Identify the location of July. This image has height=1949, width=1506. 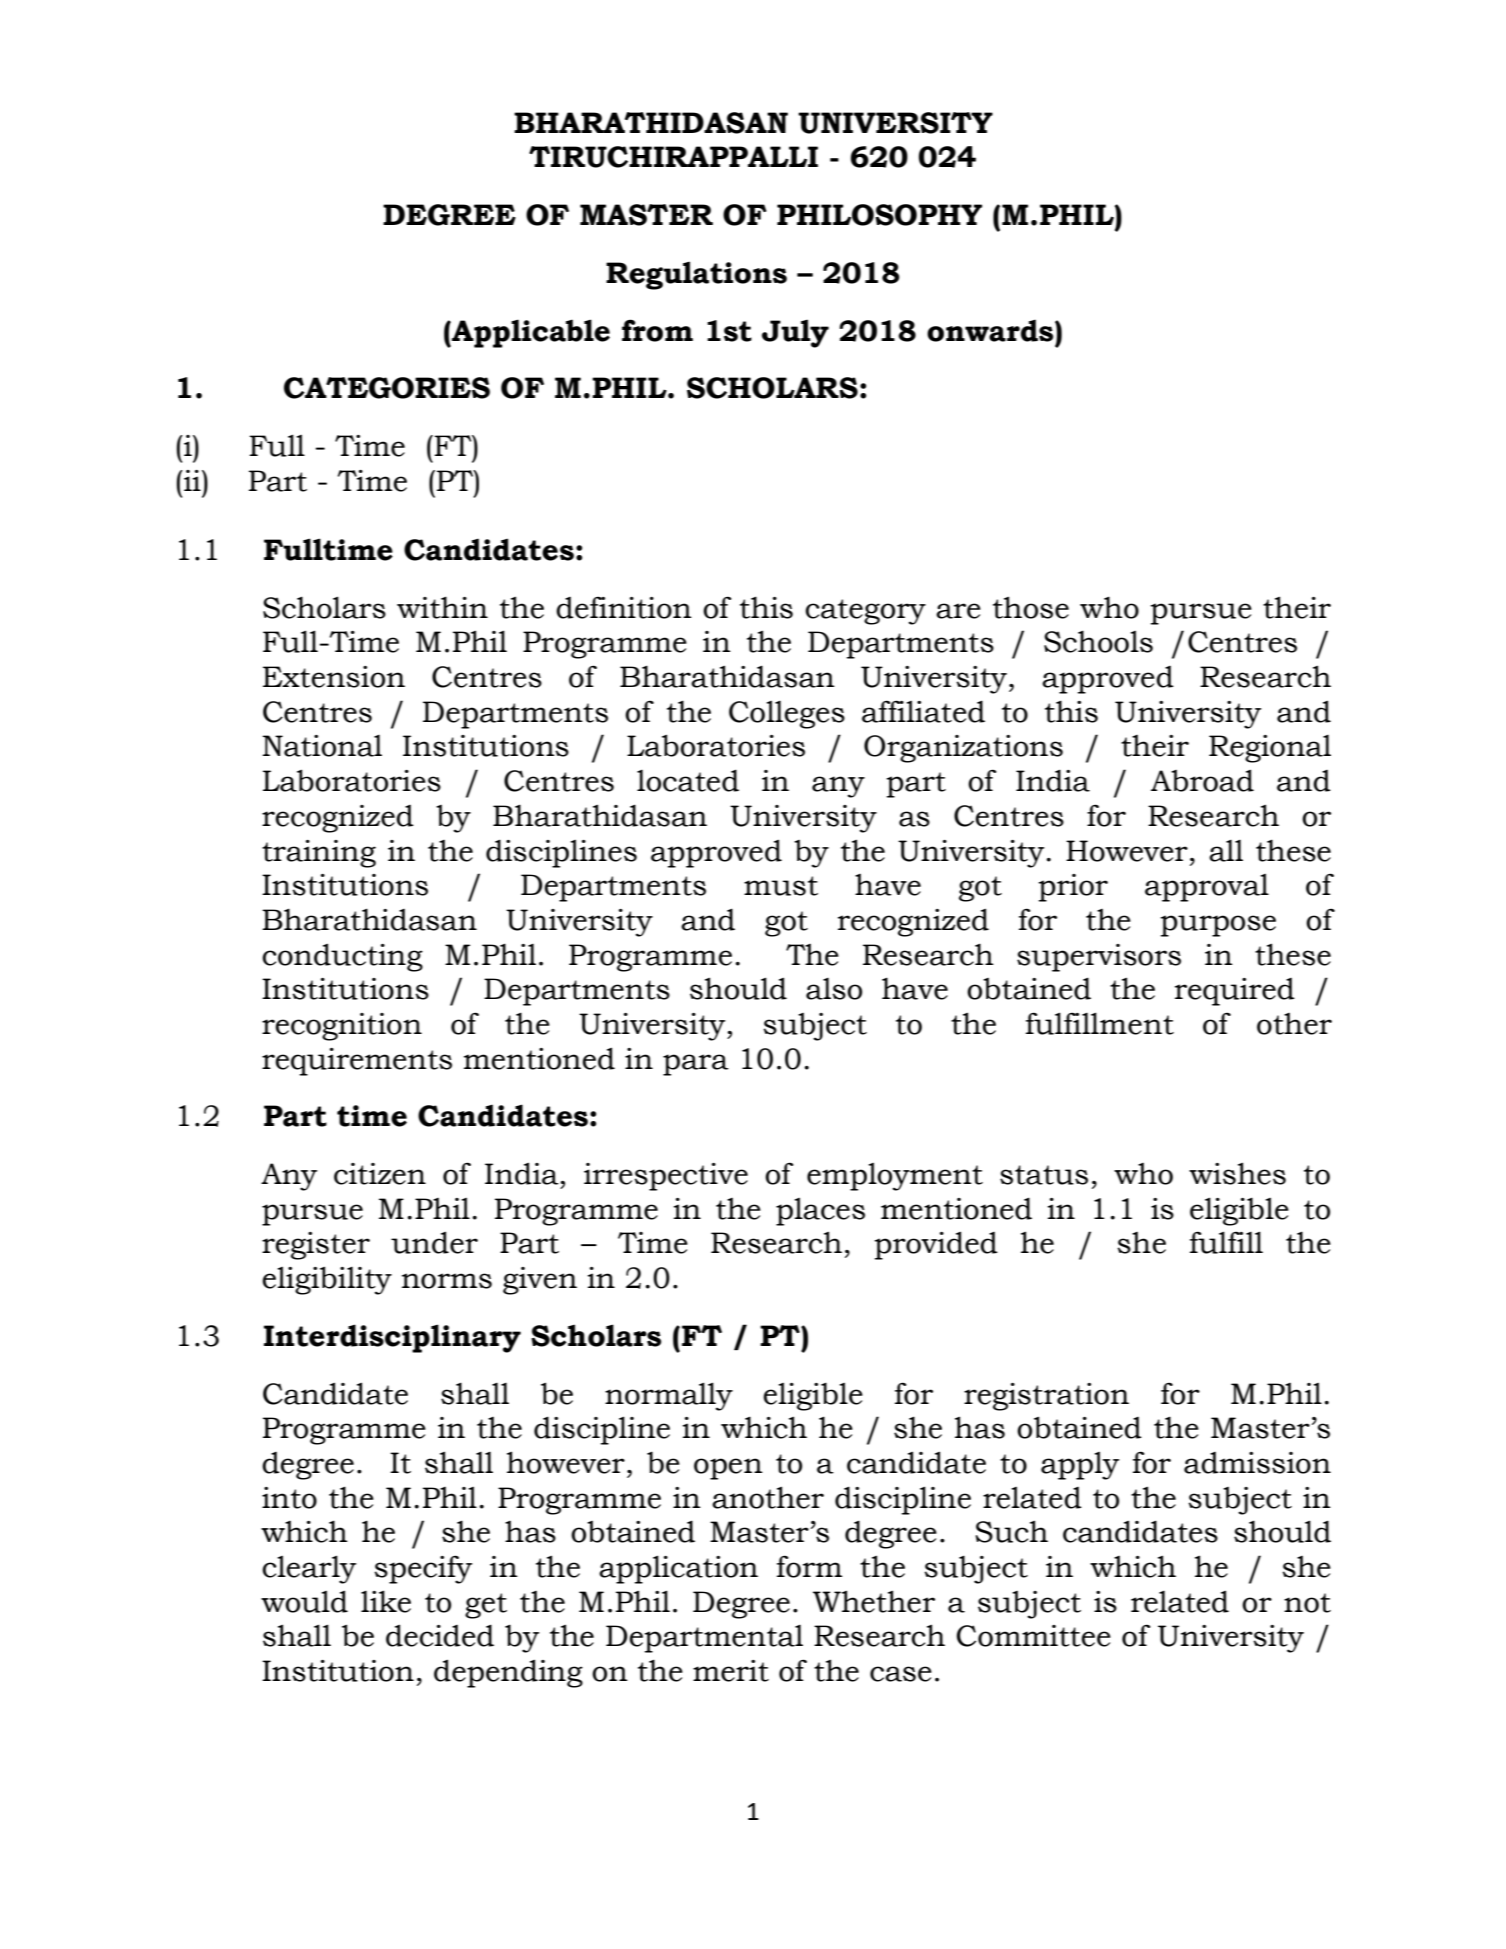
(795, 333).
